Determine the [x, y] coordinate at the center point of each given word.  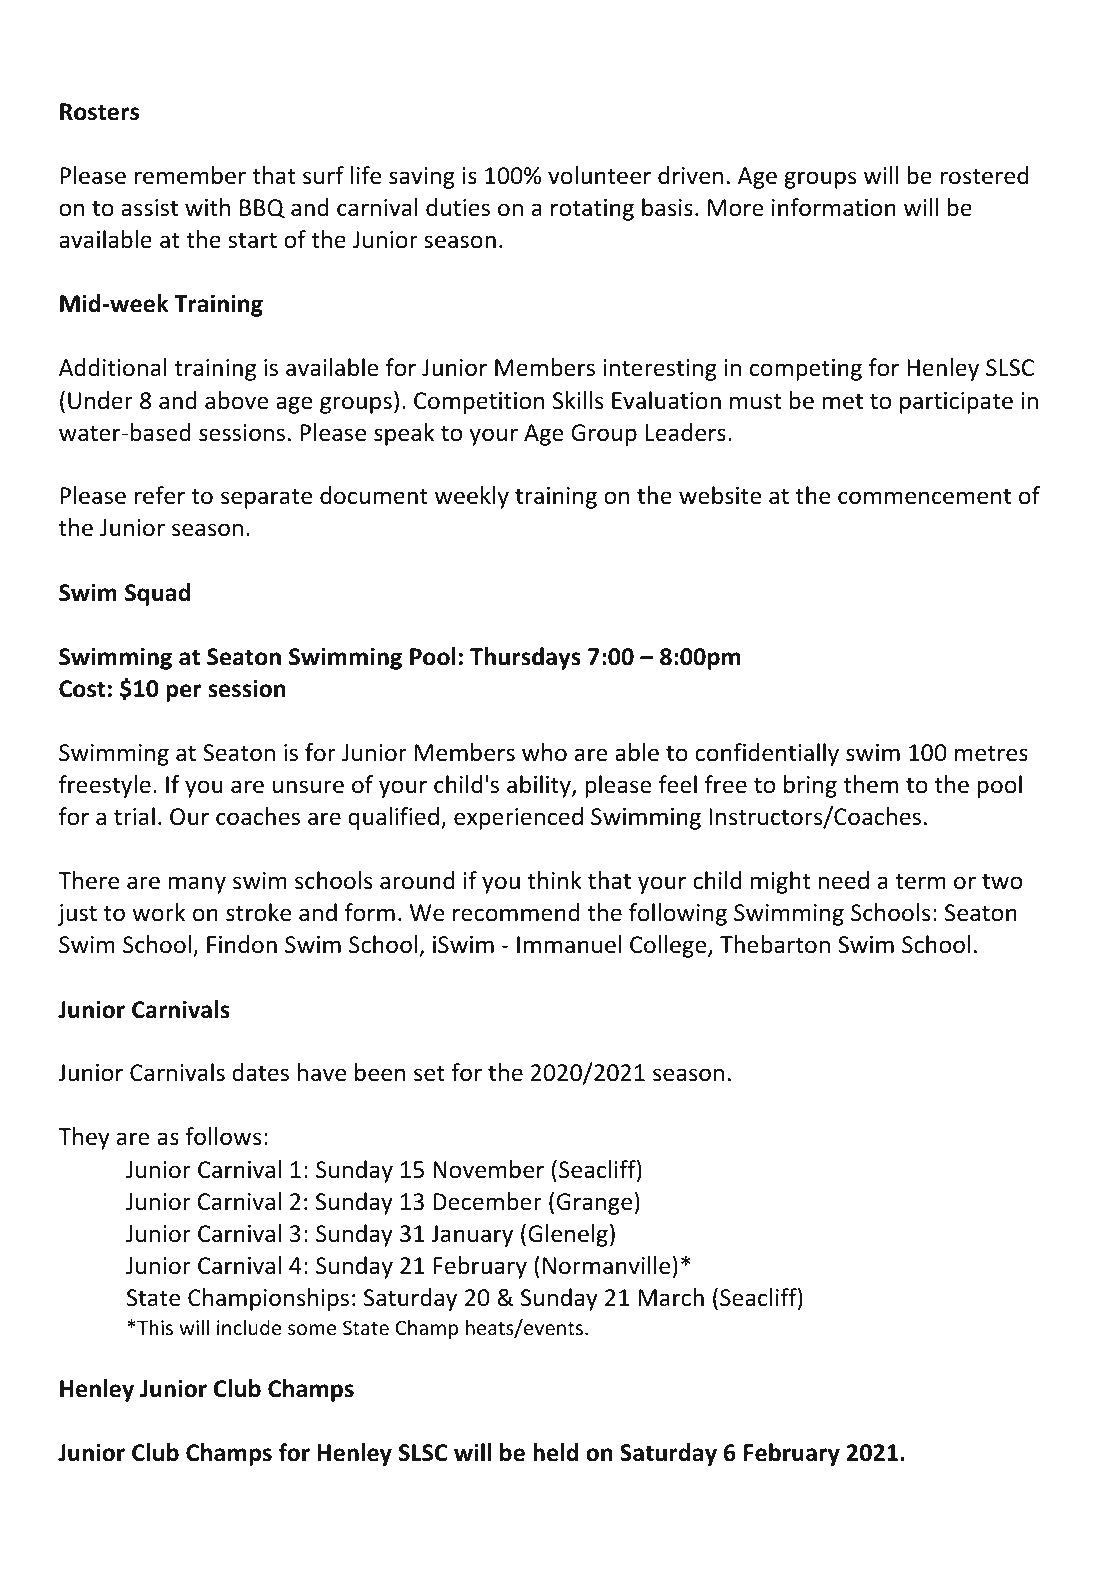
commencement [924, 496]
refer [160, 495]
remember [190, 175]
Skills [578, 400]
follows [223, 1136]
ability [540, 786]
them [871, 784]
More [736, 208]
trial [134, 816]
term [920, 881]
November [488, 1169]
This [155, 1327]
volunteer [599, 175]
